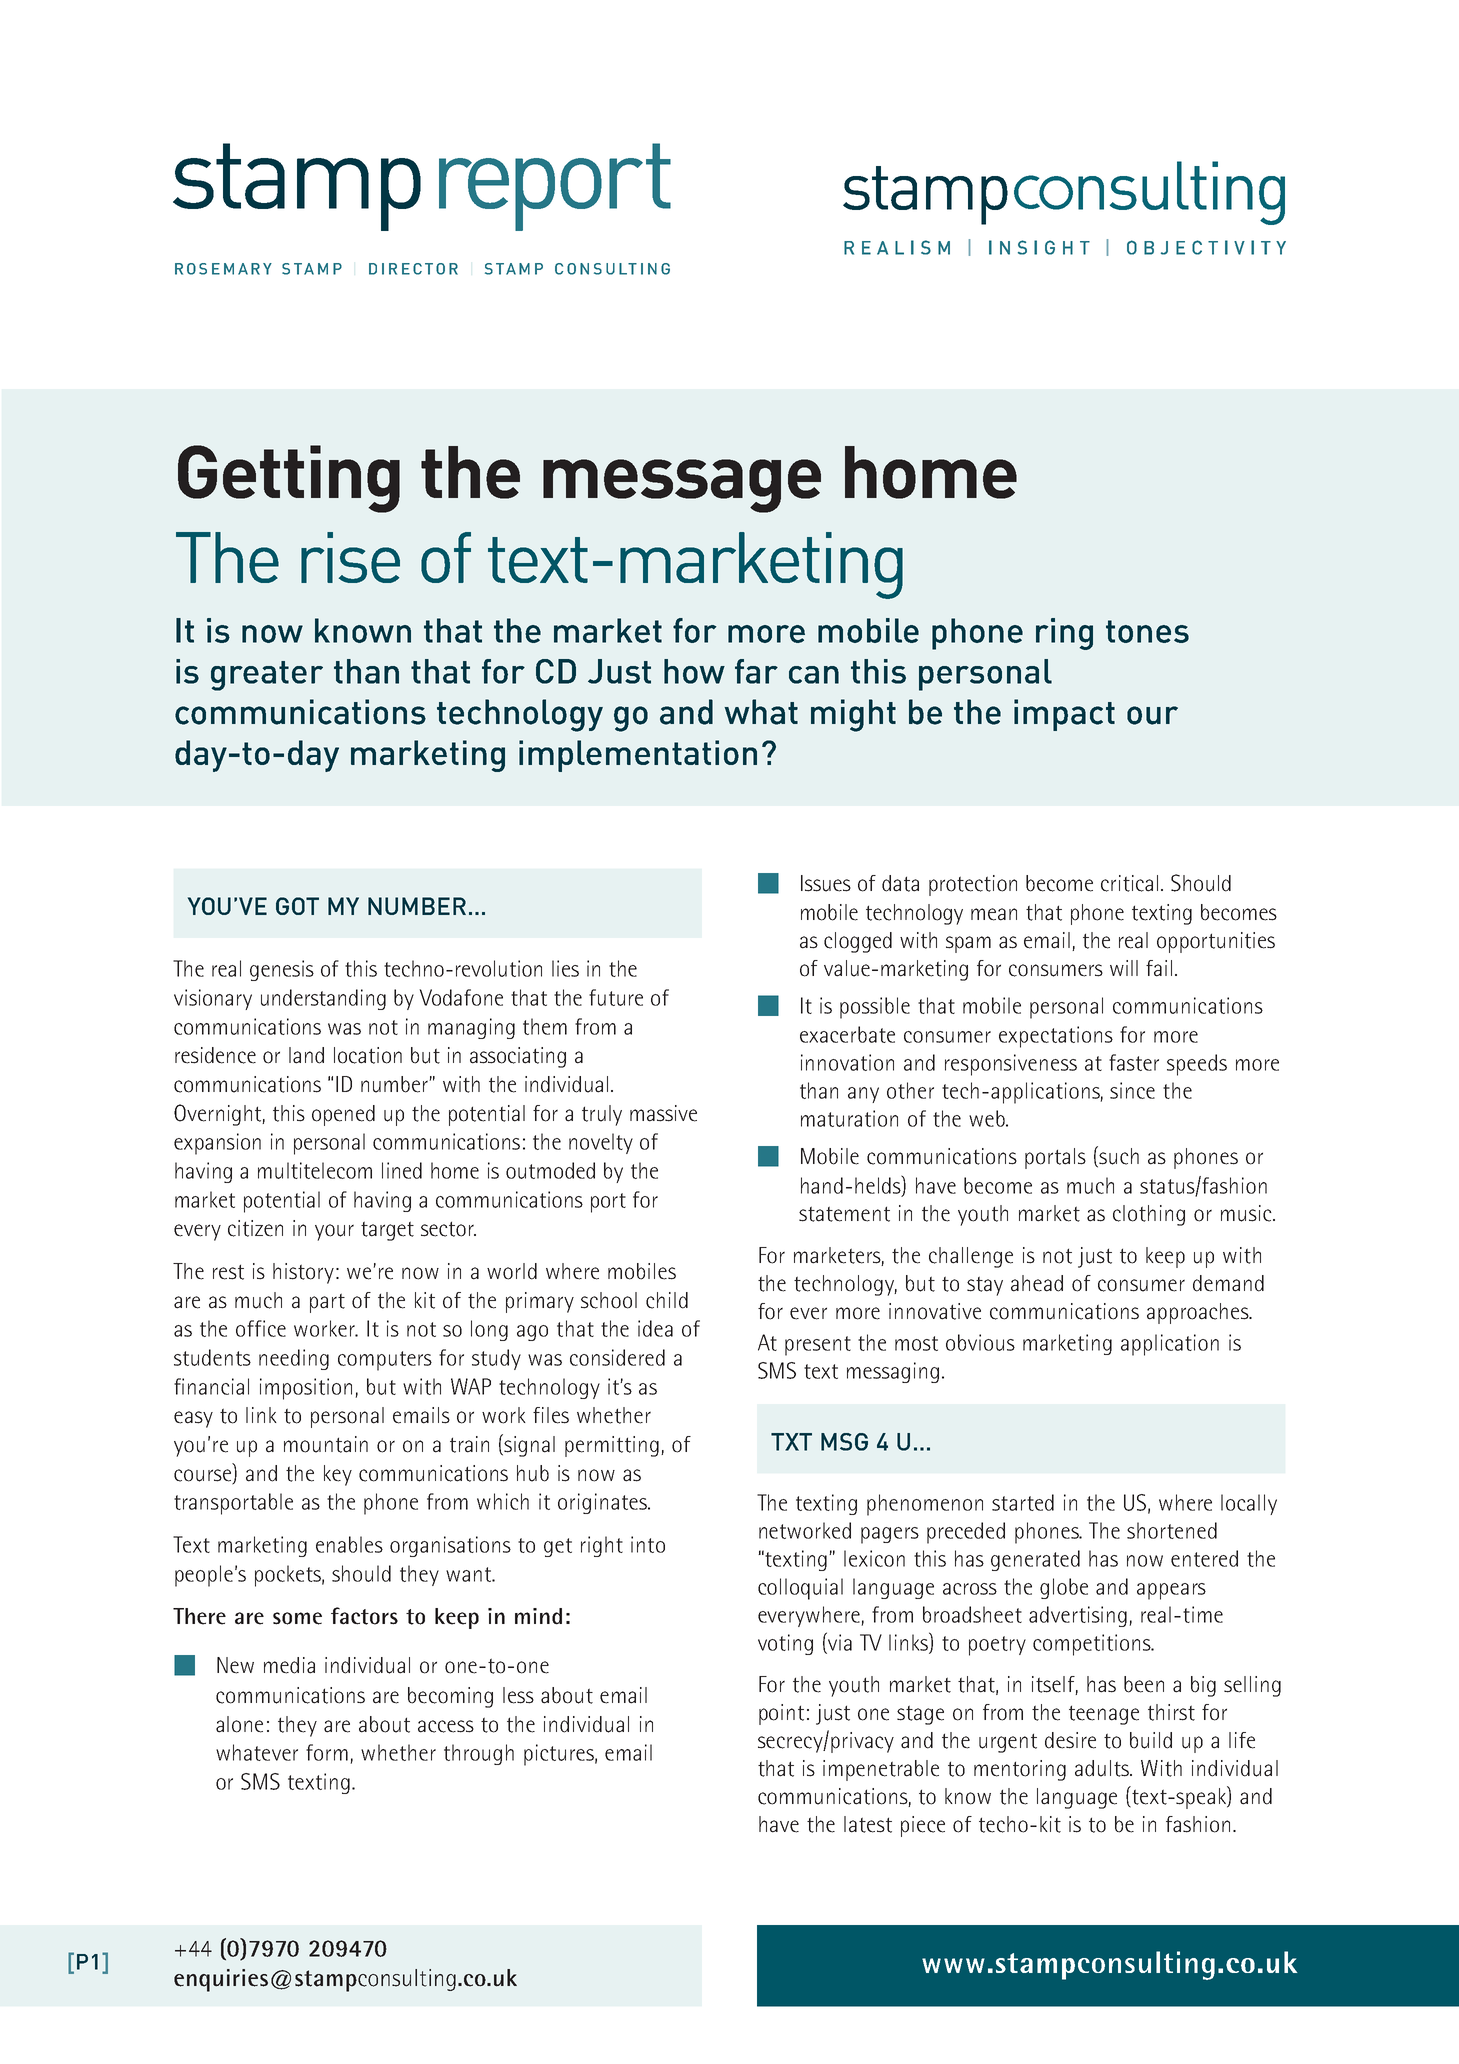 This document has height=2064, width=1459. I want to click on point, so click(781, 1714).
